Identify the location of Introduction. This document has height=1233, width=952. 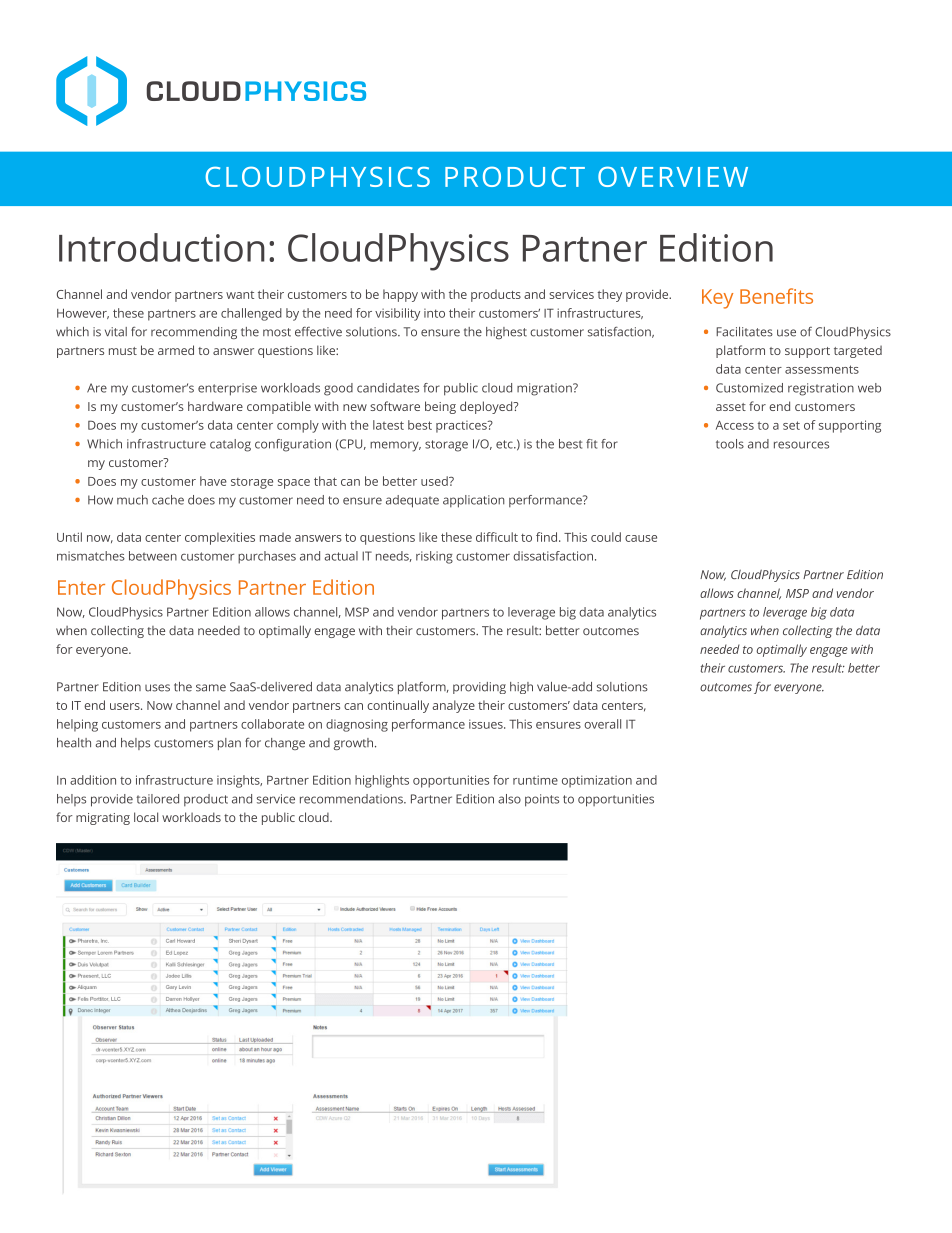
(162, 247).
